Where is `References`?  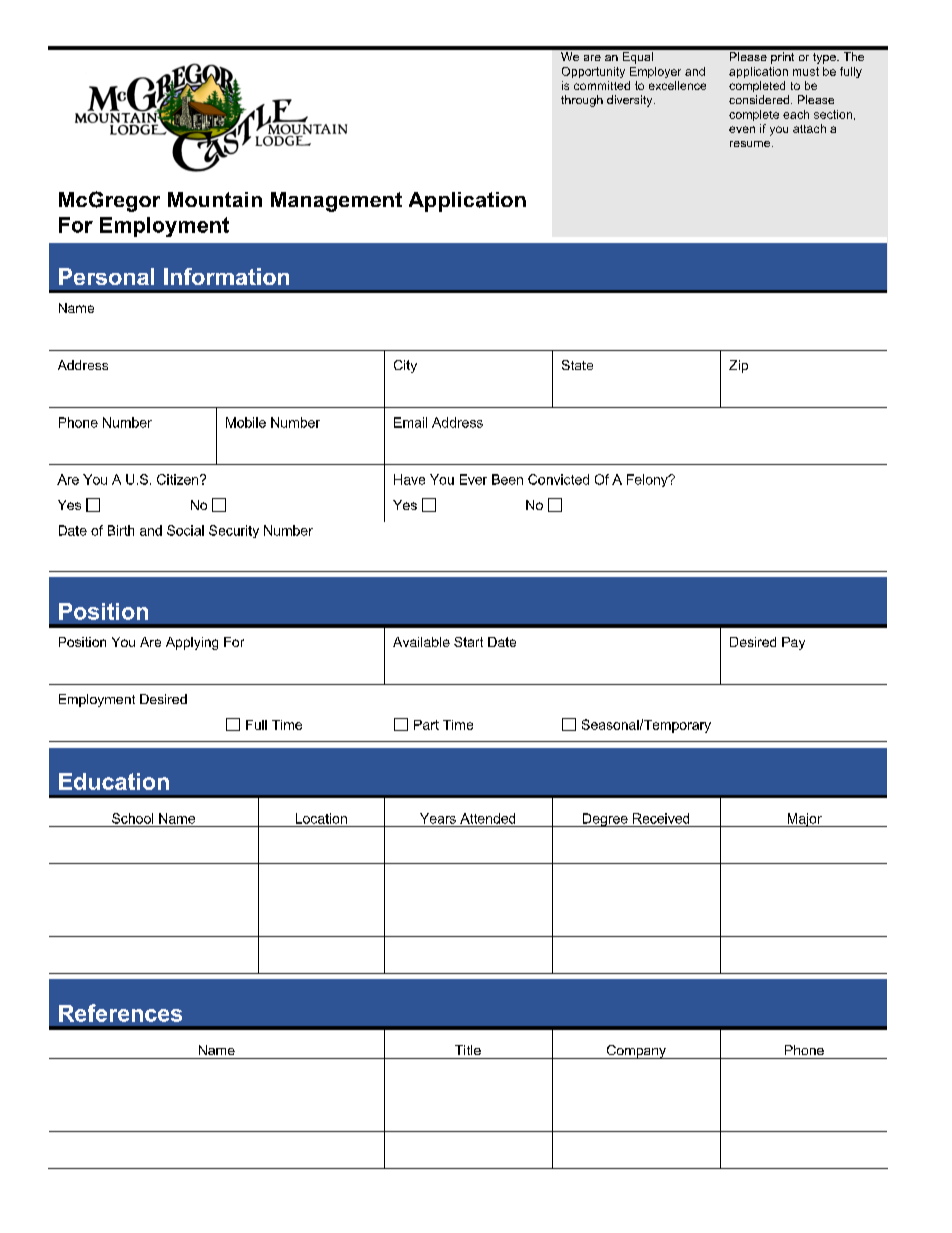 References is located at coordinates (120, 1013).
